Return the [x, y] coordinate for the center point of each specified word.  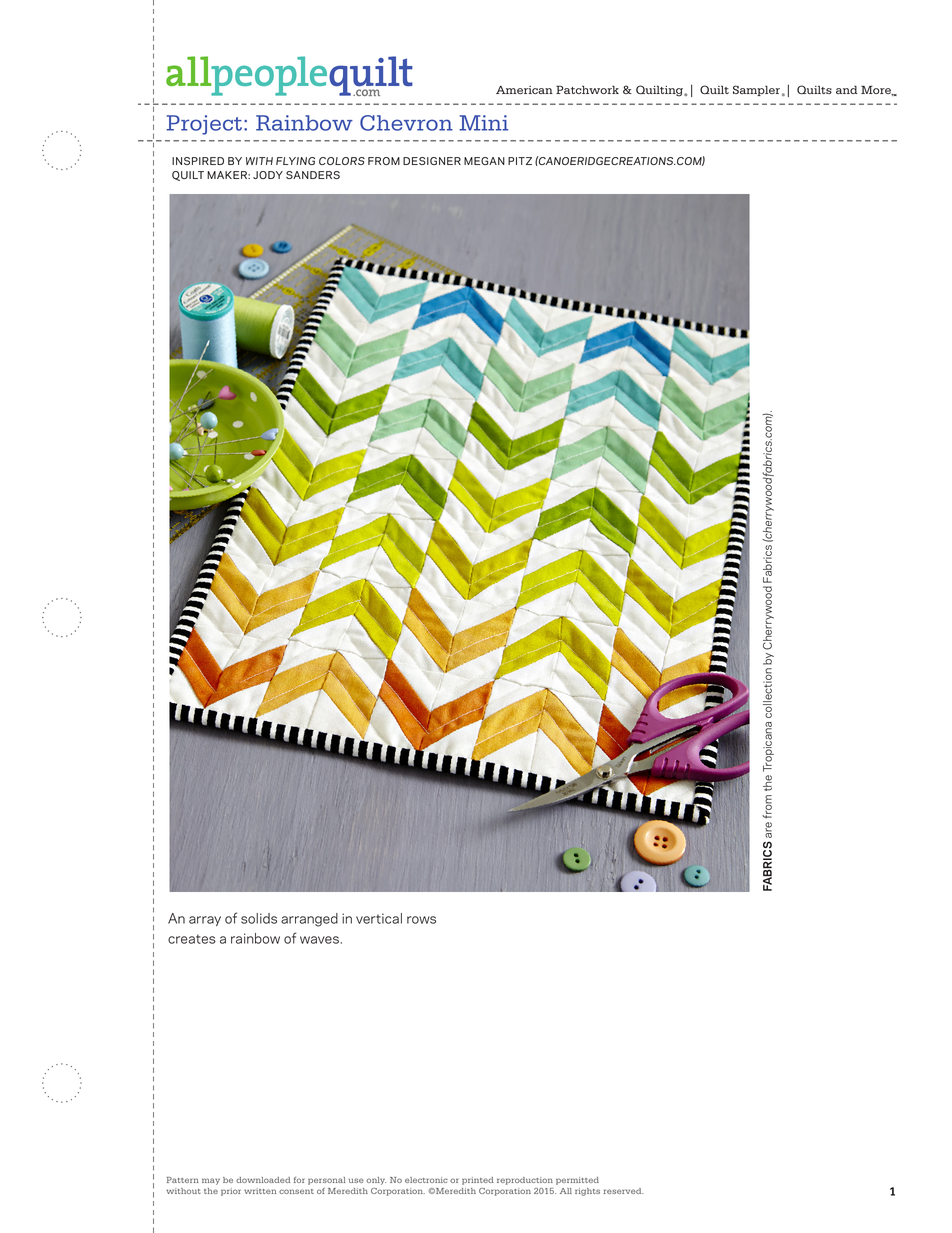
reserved [623, 1191]
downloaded [263, 1180]
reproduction [525, 1181]
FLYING [295, 161]
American [524, 90]
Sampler [756, 90]
